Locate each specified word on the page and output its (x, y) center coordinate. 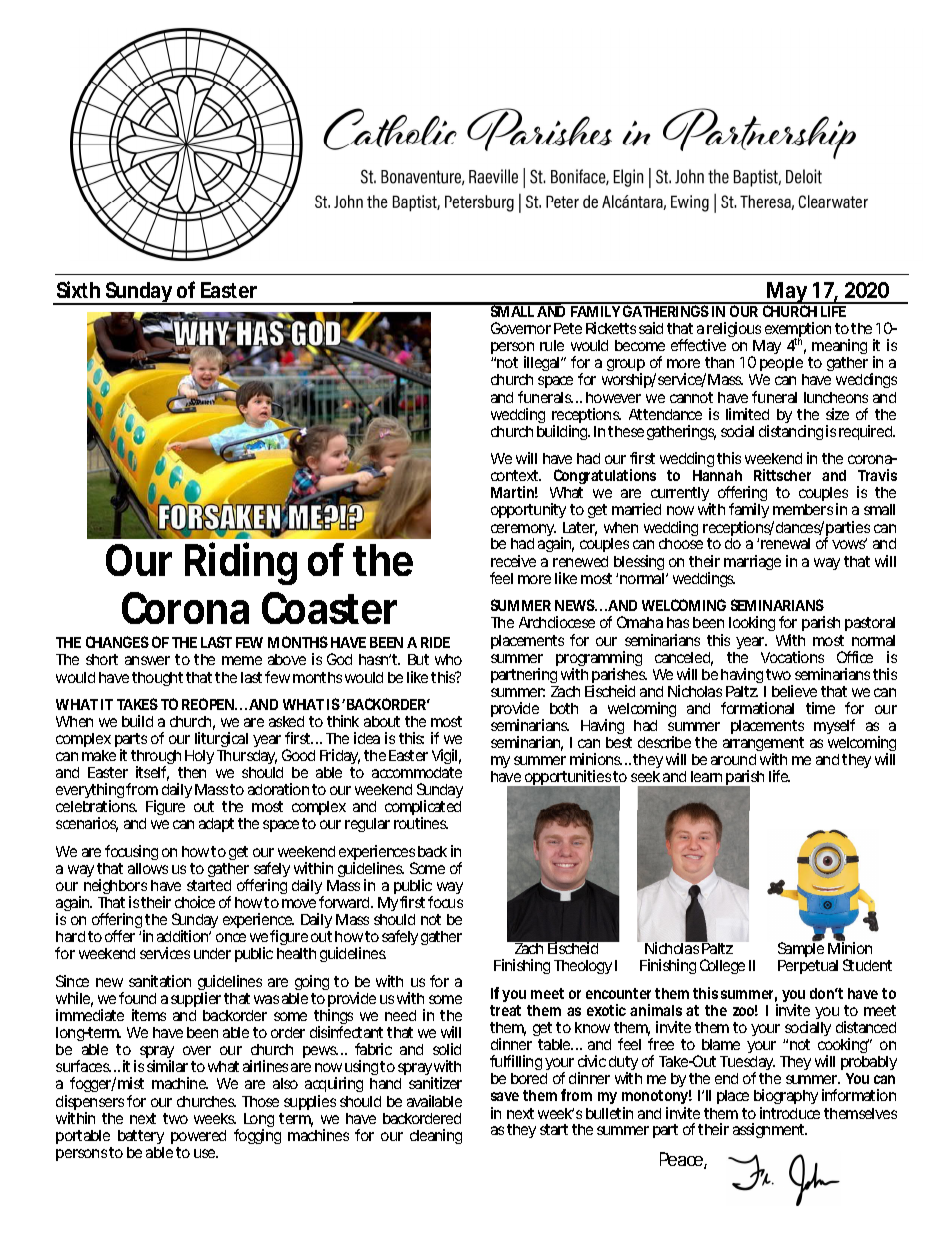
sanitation (160, 981)
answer (147, 660)
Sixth (78, 289)
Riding (241, 564)
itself (152, 773)
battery (141, 1137)
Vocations (792, 657)
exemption (797, 331)
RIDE (435, 642)
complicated (423, 809)
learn (706, 776)
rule (552, 345)
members (803, 509)
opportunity (528, 510)
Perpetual (808, 967)
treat (505, 1010)
